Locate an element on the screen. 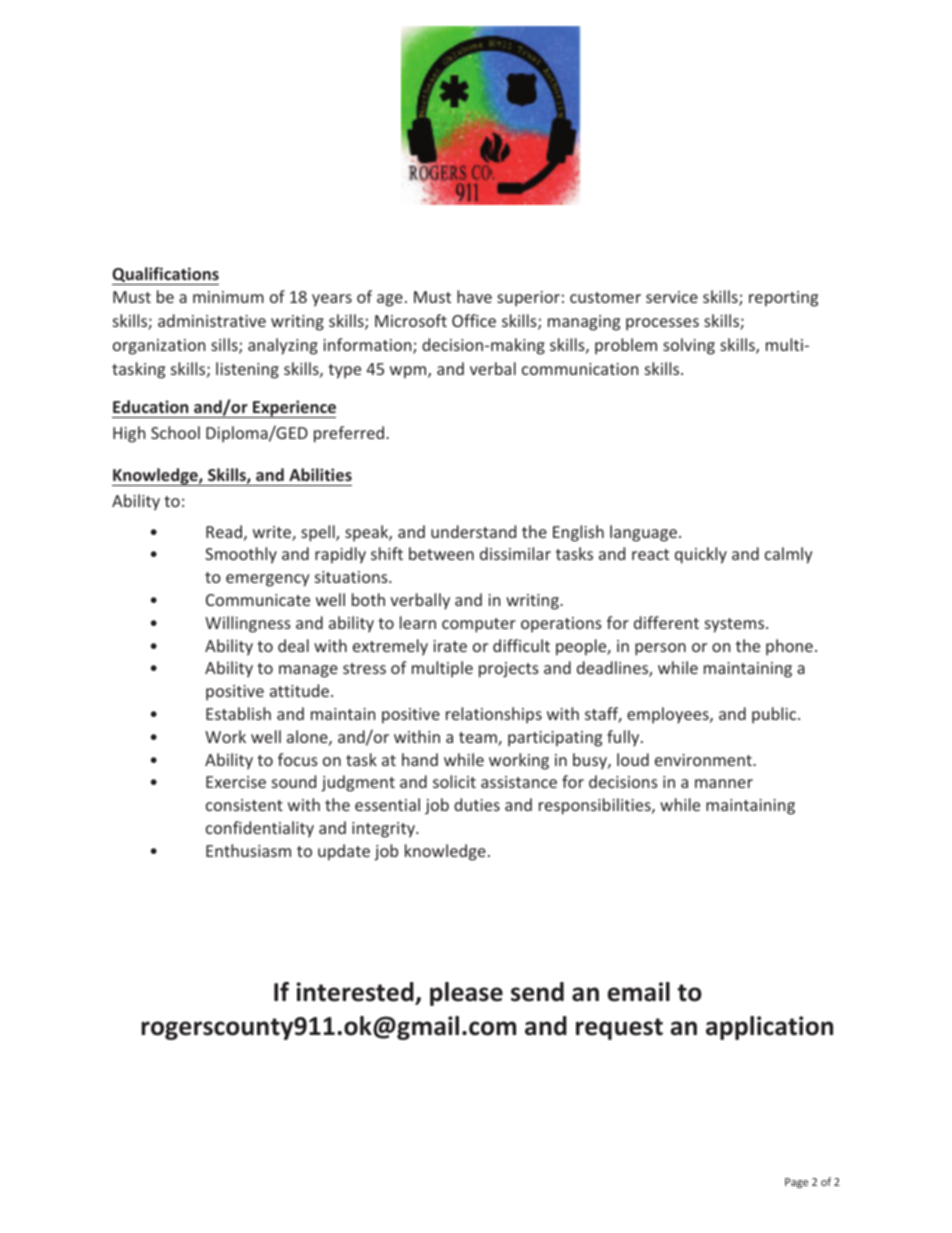 The image size is (952, 1233). service is located at coordinates (672, 297).
